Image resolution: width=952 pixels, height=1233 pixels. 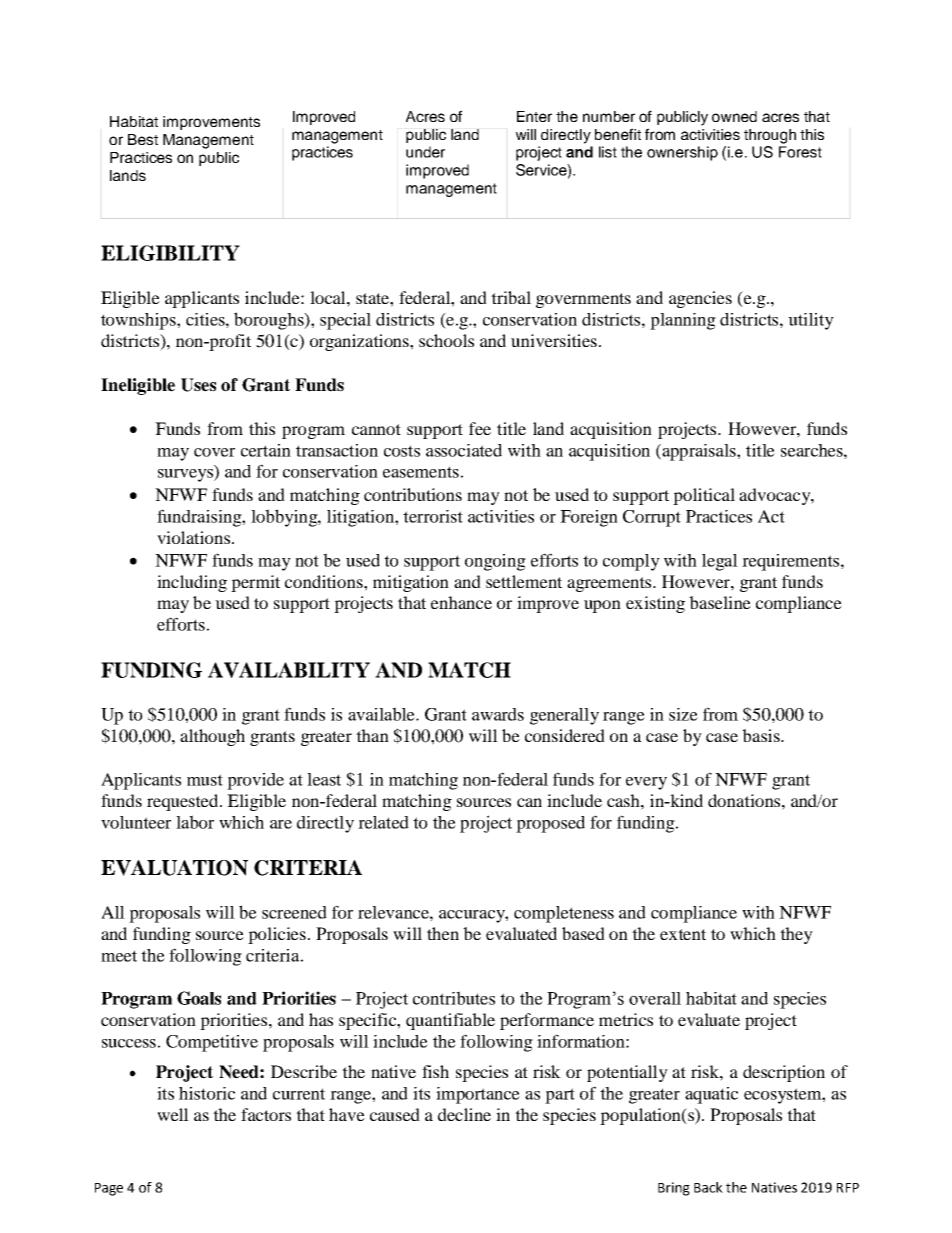 I want to click on then, so click(x=443, y=933).
